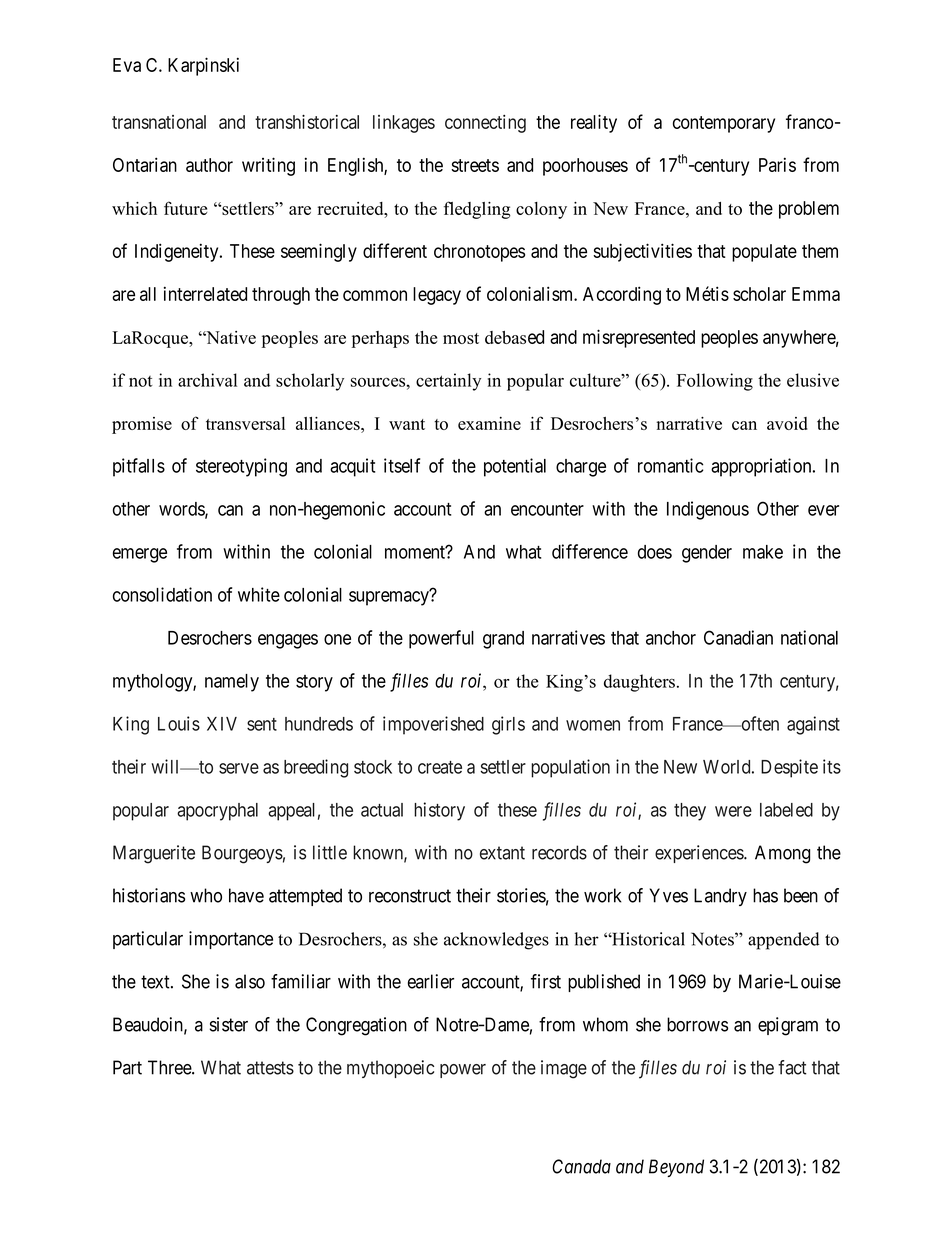  What do you see at coordinates (207, 380) in the image?
I see `archival` at bounding box center [207, 380].
